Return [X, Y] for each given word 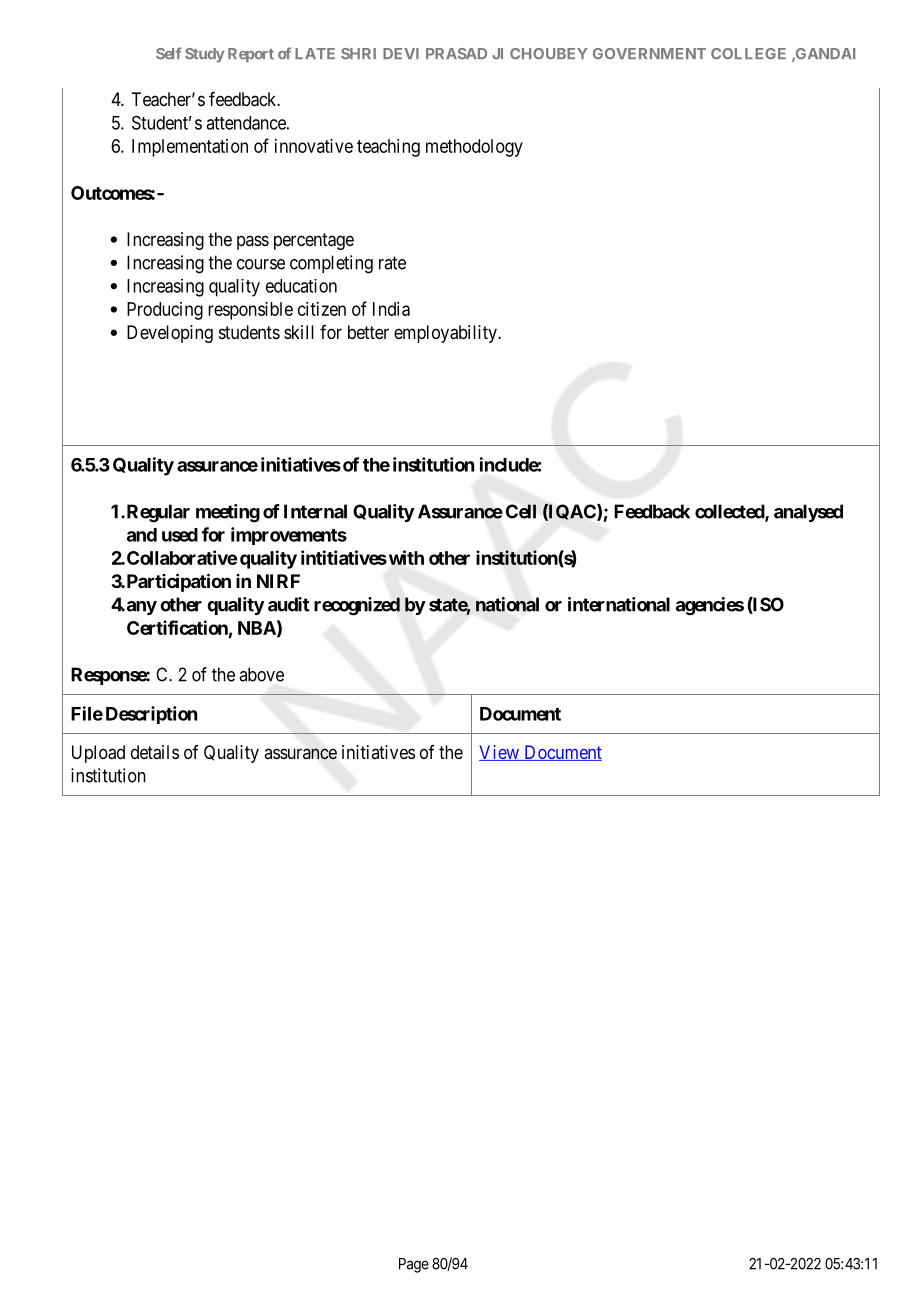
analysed [808, 513]
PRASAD [456, 53]
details [155, 752]
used [180, 535]
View [500, 753]
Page [414, 1265]
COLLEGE [748, 53]
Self [168, 53]
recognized [357, 606]
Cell [521, 511]
